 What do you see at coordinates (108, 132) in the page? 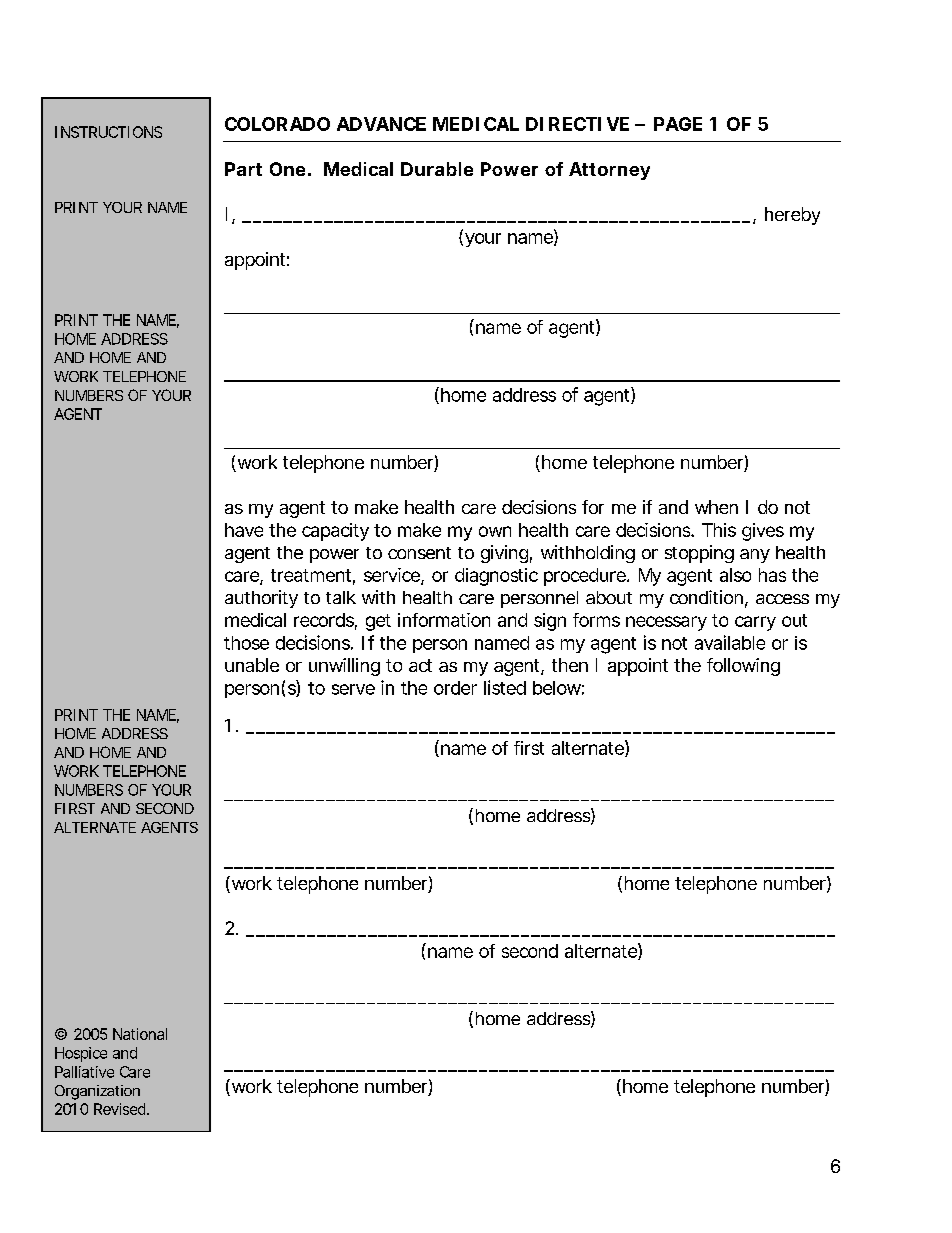
I see `INSTRUCTIONS` at bounding box center [108, 132].
